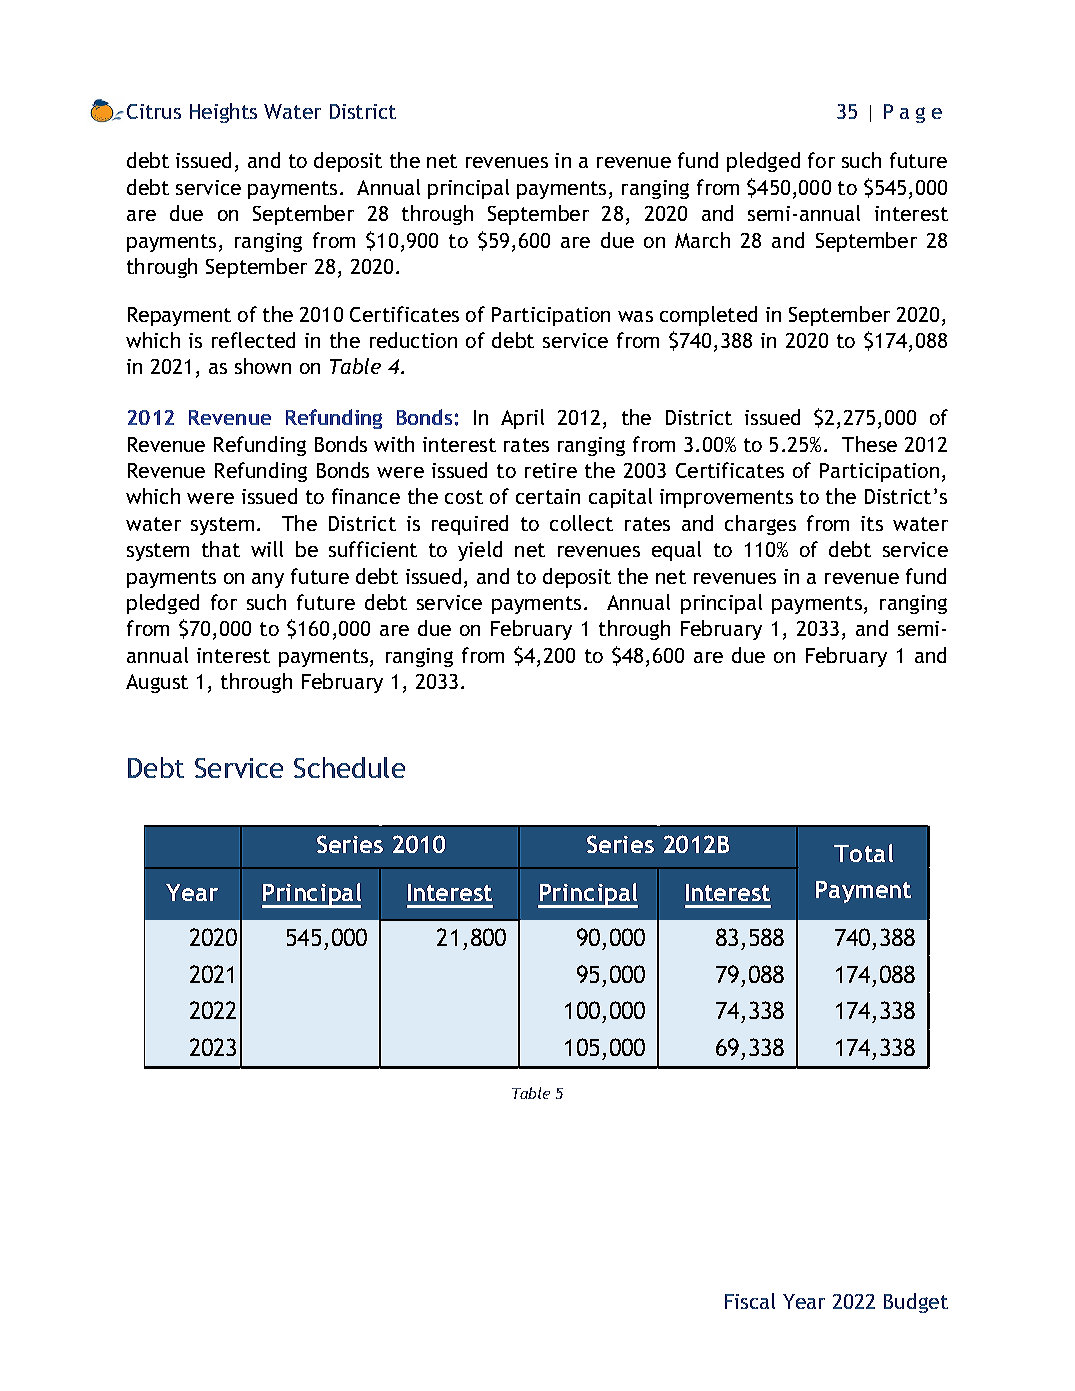 The image size is (1075, 1391). Describe the element at coordinates (157, 683) in the screenshot. I see `August` at that location.
